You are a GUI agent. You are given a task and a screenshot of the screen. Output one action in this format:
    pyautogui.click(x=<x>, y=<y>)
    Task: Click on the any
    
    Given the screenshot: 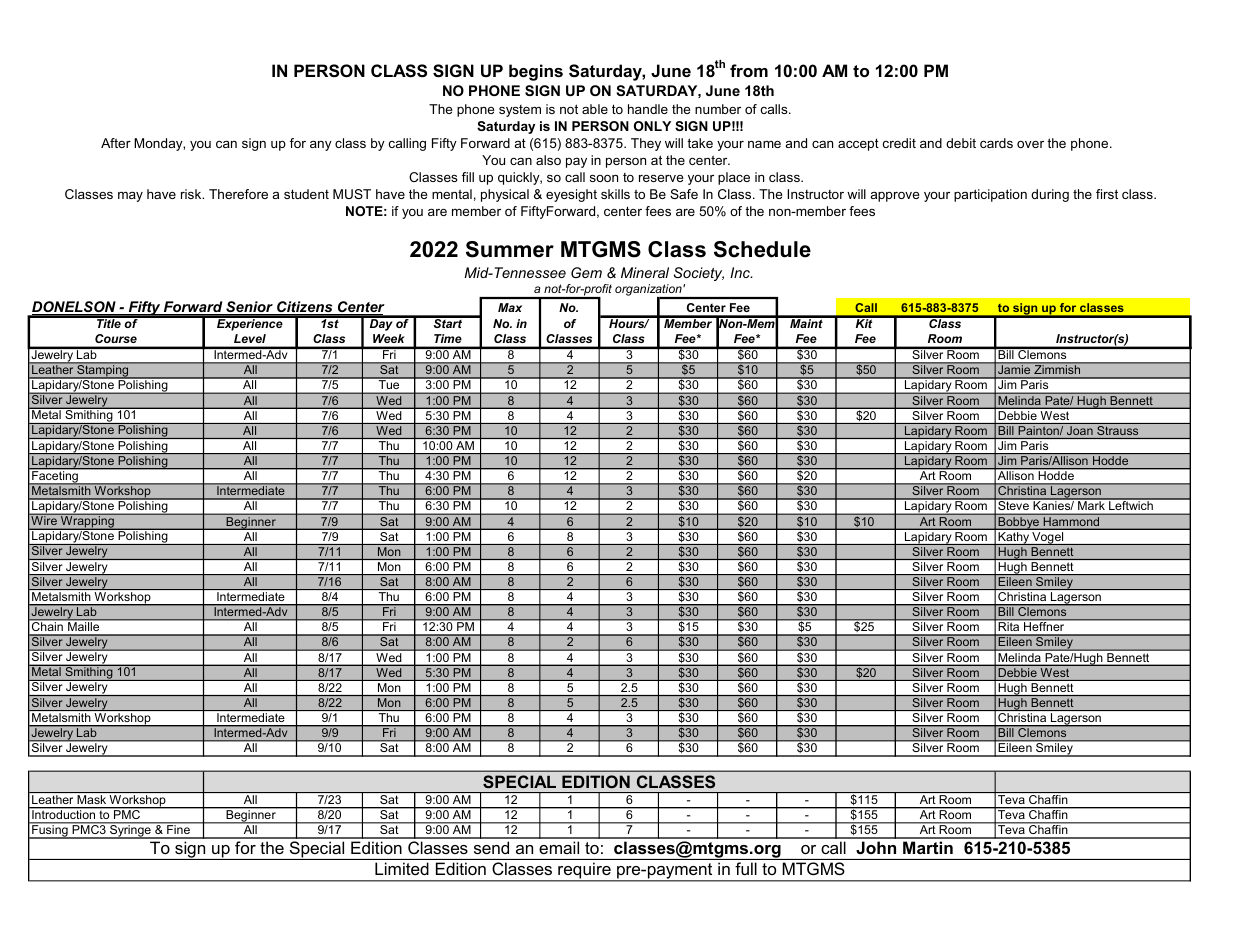 What is the action you would take?
    pyautogui.click(x=321, y=145)
